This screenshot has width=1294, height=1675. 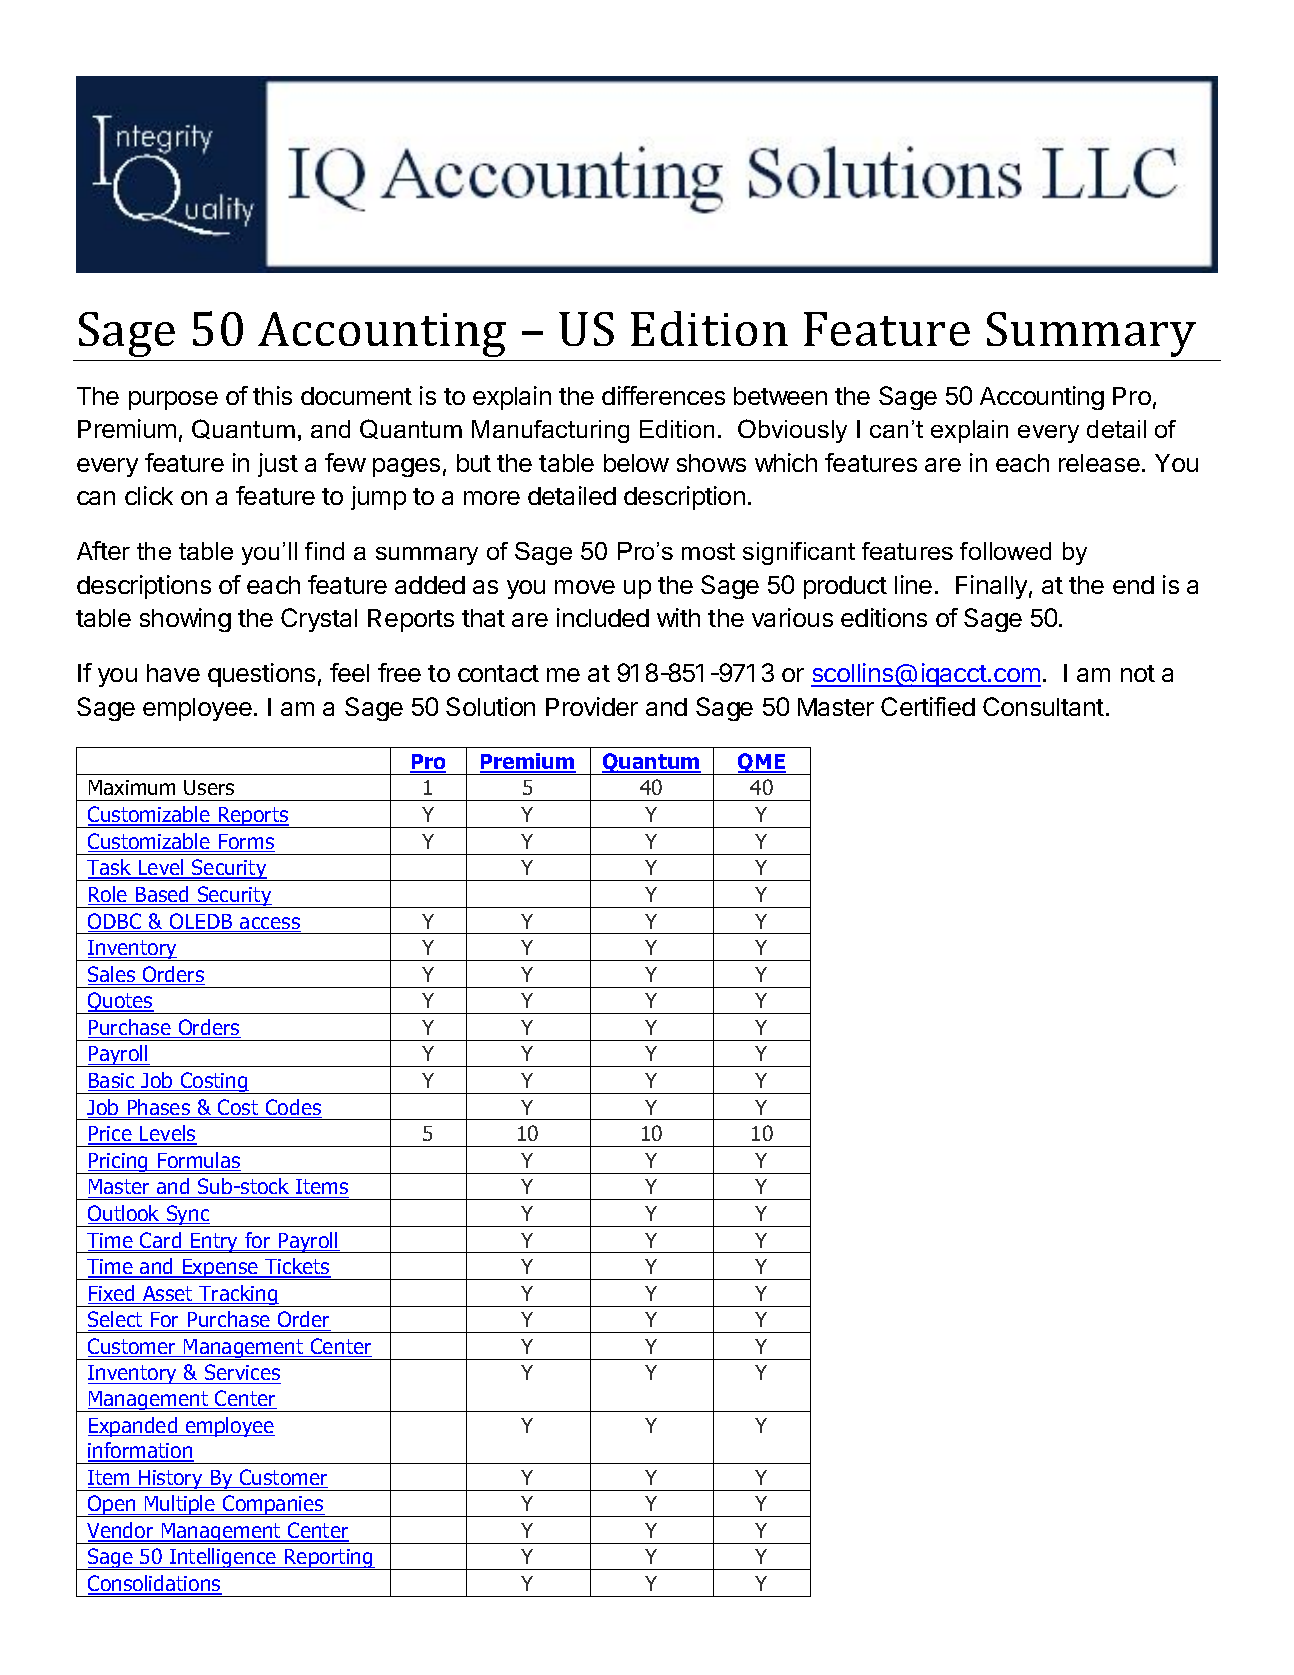 What do you see at coordinates (198, 1161) in the screenshot?
I see `Formulas` at bounding box center [198, 1161].
